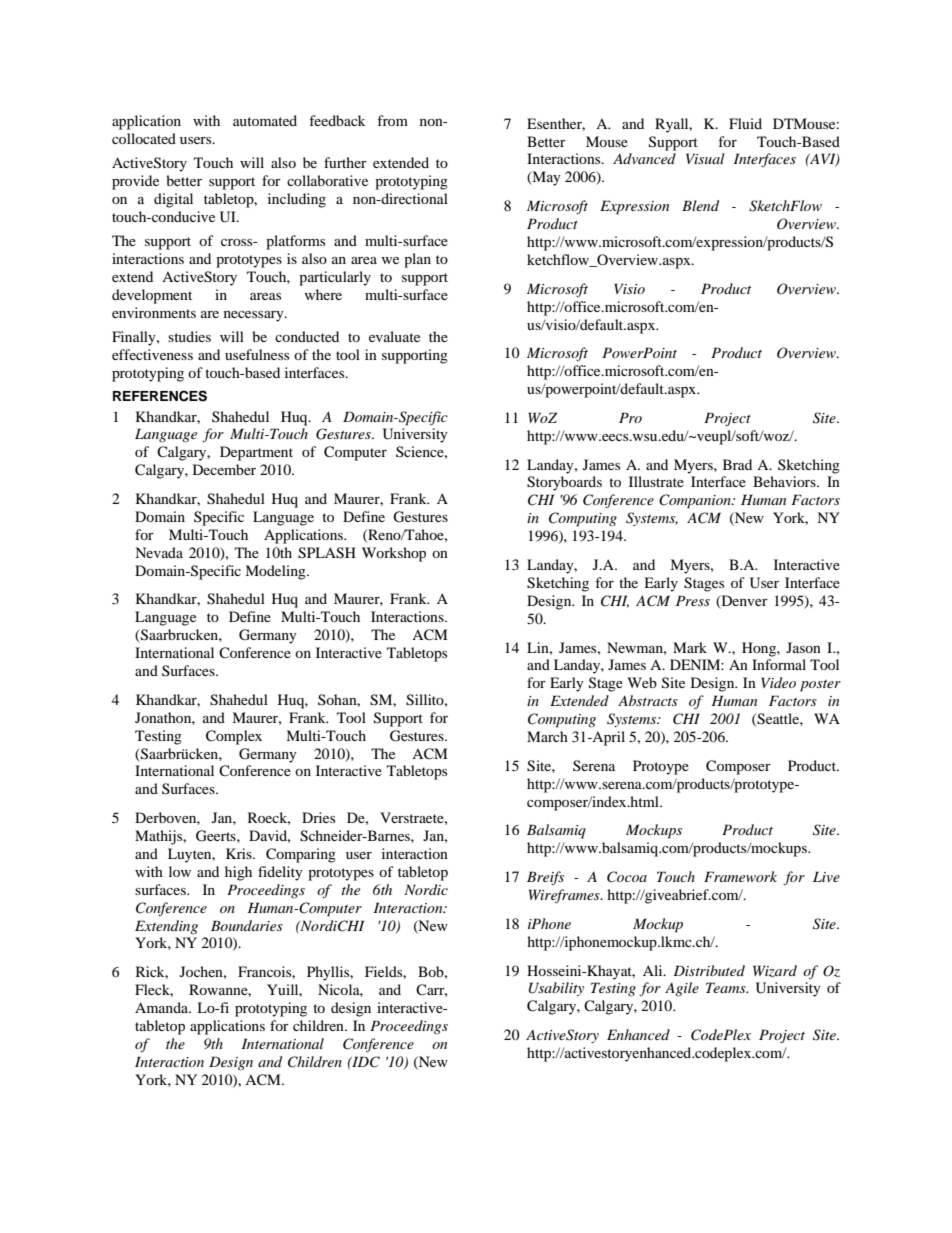 The width and height of the page is (952, 1233). I want to click on Teams, so click(727, 987).
